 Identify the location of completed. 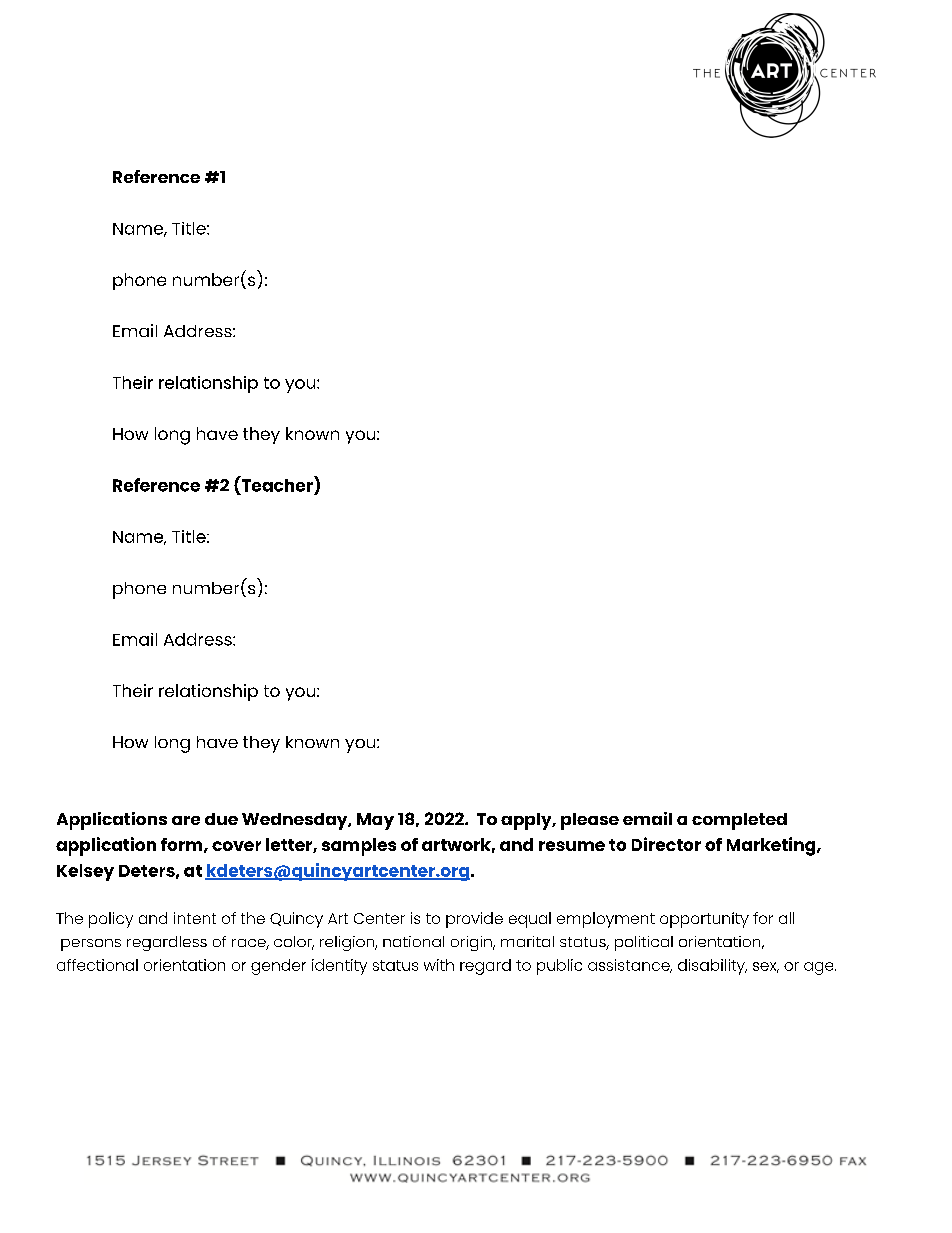
(739, 821).
